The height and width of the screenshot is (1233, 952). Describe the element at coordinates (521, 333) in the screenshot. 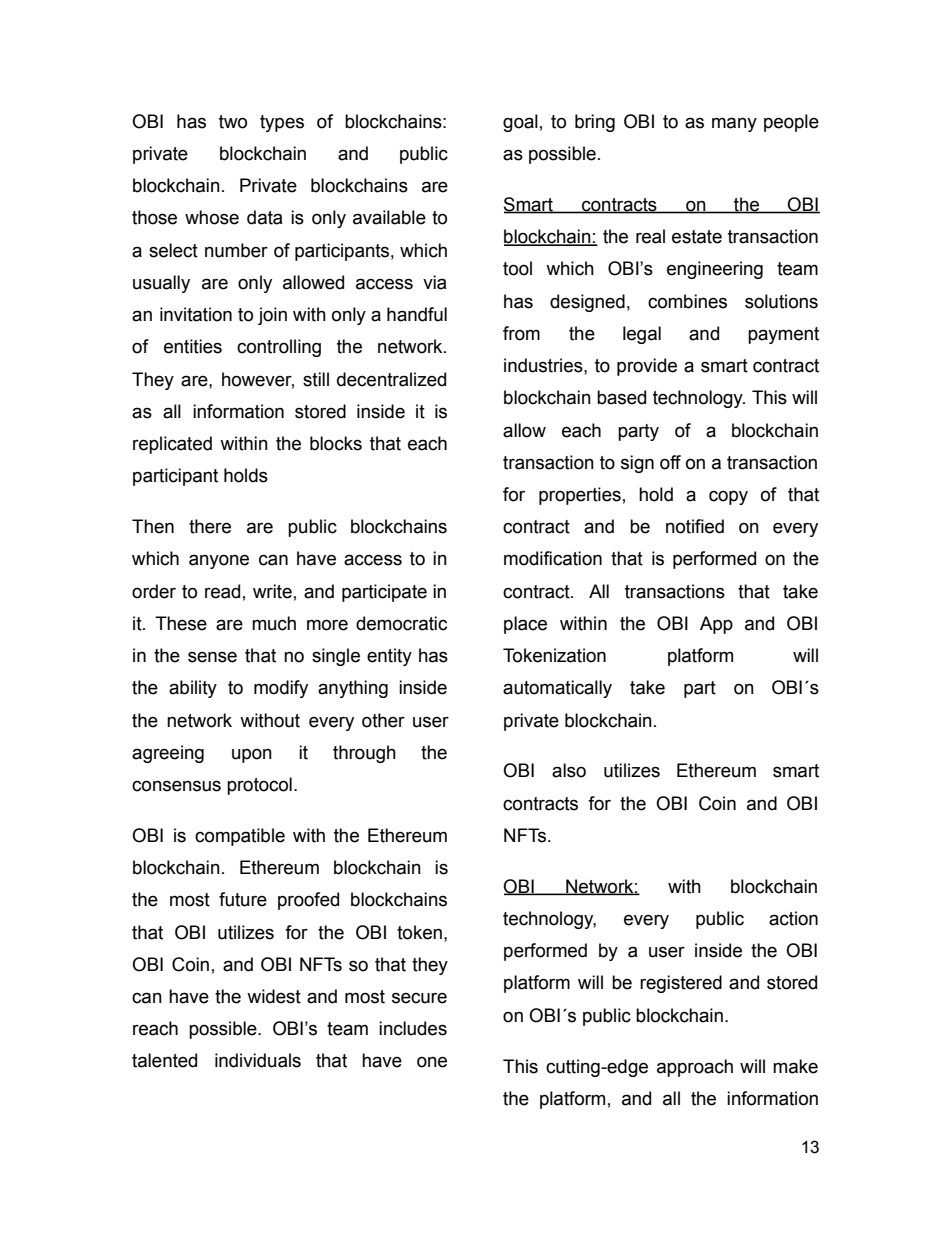

I see `from` at that location.
